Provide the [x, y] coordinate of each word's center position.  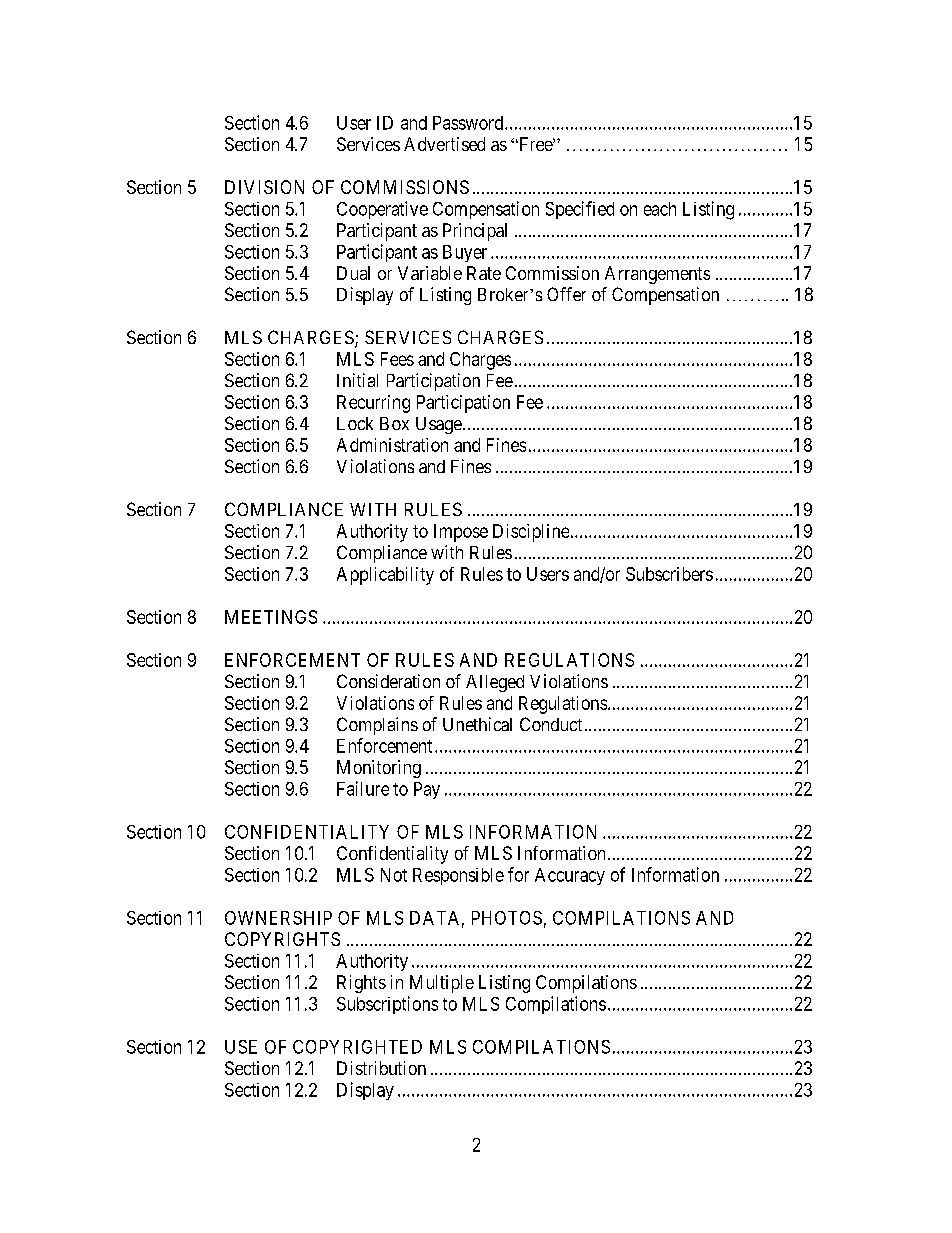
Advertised [444, 144]
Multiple [442, 984]
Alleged [495, 683]
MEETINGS [271, 617]
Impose [461, 533]
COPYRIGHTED [357, 1047]
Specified [580, 210]
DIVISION [264, 187]
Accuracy [570, 876]
